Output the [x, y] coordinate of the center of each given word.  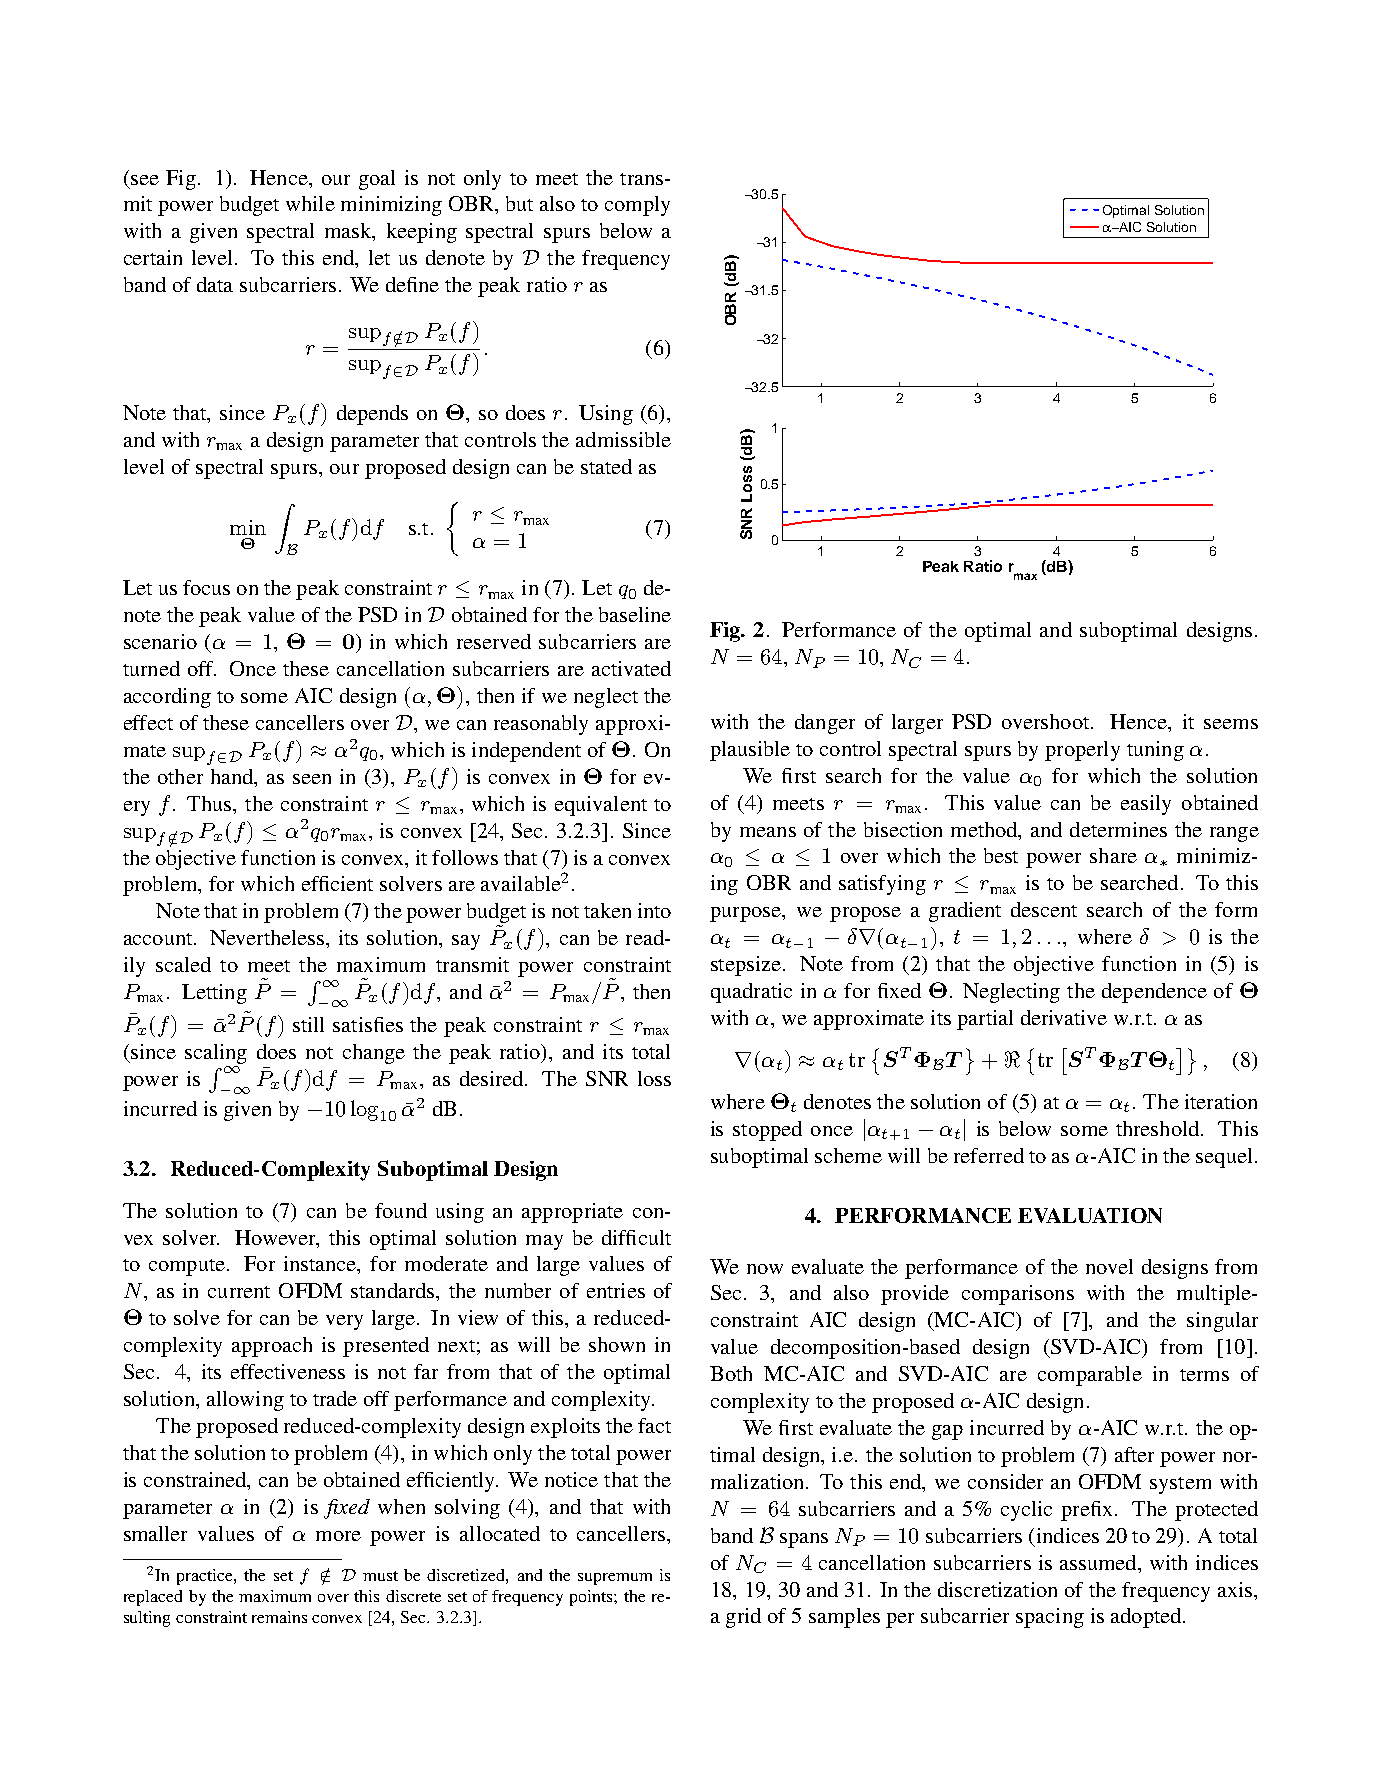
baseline [635, 614]
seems [1231, 724]
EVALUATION [1090, 1215]
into [654, 910]
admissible [623, 439]
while [310, 203]
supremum [615, 1579]
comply [637, 206]
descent [1044, 909]
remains [279, 1617]
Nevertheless [267, 937]
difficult [636, 1237]
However [276, 1237]
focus [206, 587]
